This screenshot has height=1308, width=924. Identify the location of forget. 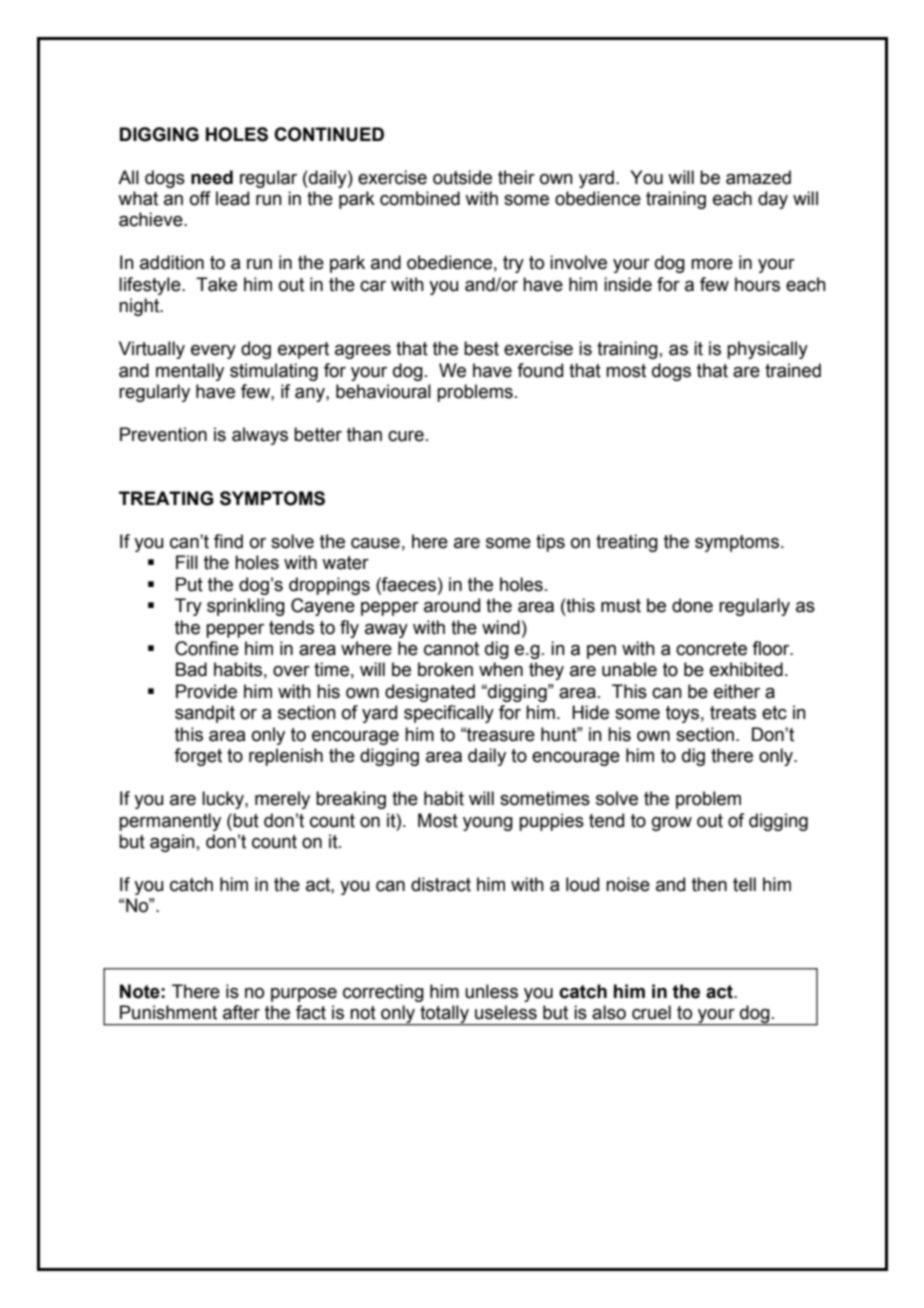
(198, 757).
